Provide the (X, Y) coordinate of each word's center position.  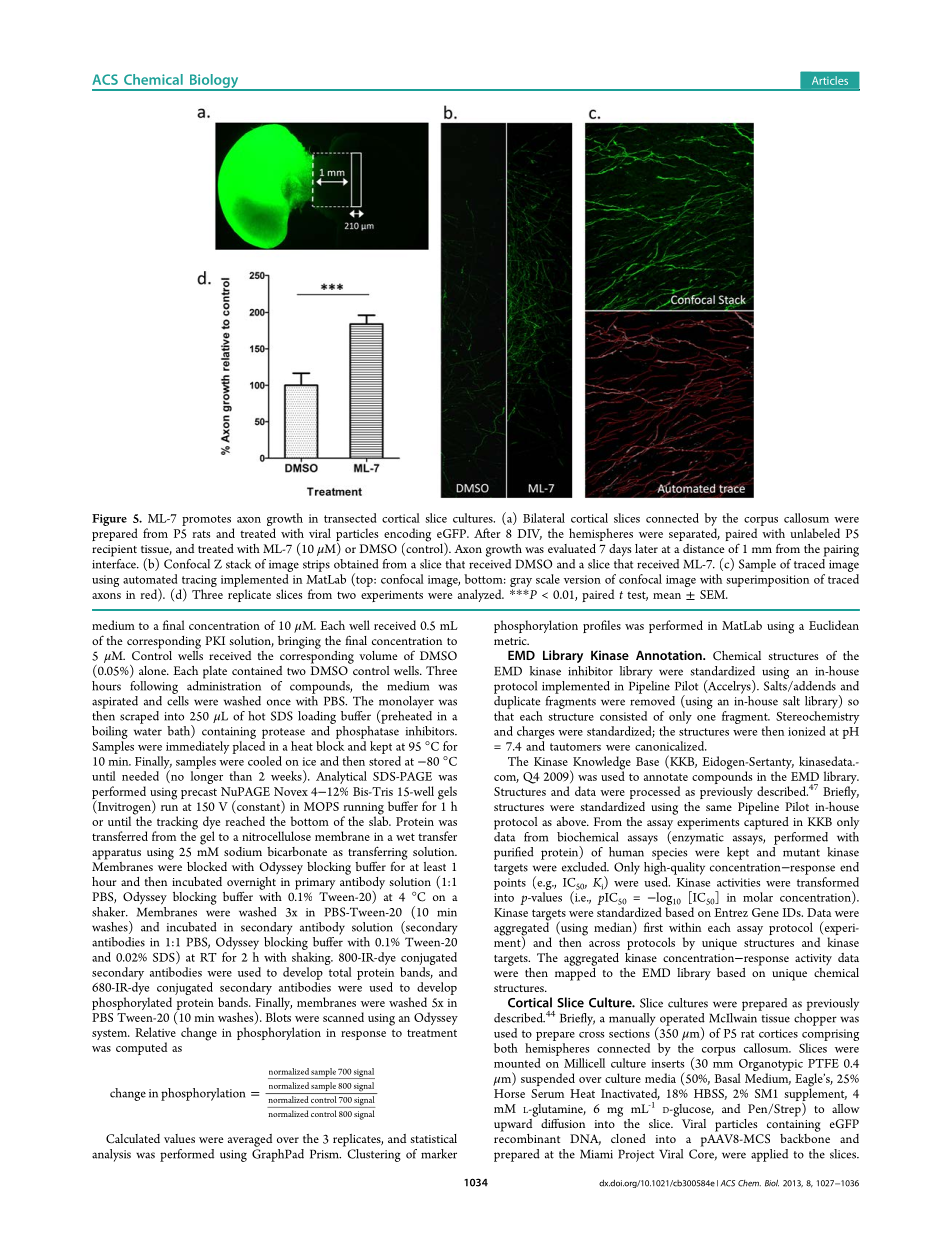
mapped (575, 973)
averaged (250, 1140)
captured (766, 822)
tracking (176, 824)
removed (652, 701)
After (487, 533)
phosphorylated (132, 1003)
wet (405, 837)
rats (201, 534)
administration (224, 684)
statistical (434, 1138)
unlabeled (815, 533)
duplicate (517, 702)
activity (813, 959)
